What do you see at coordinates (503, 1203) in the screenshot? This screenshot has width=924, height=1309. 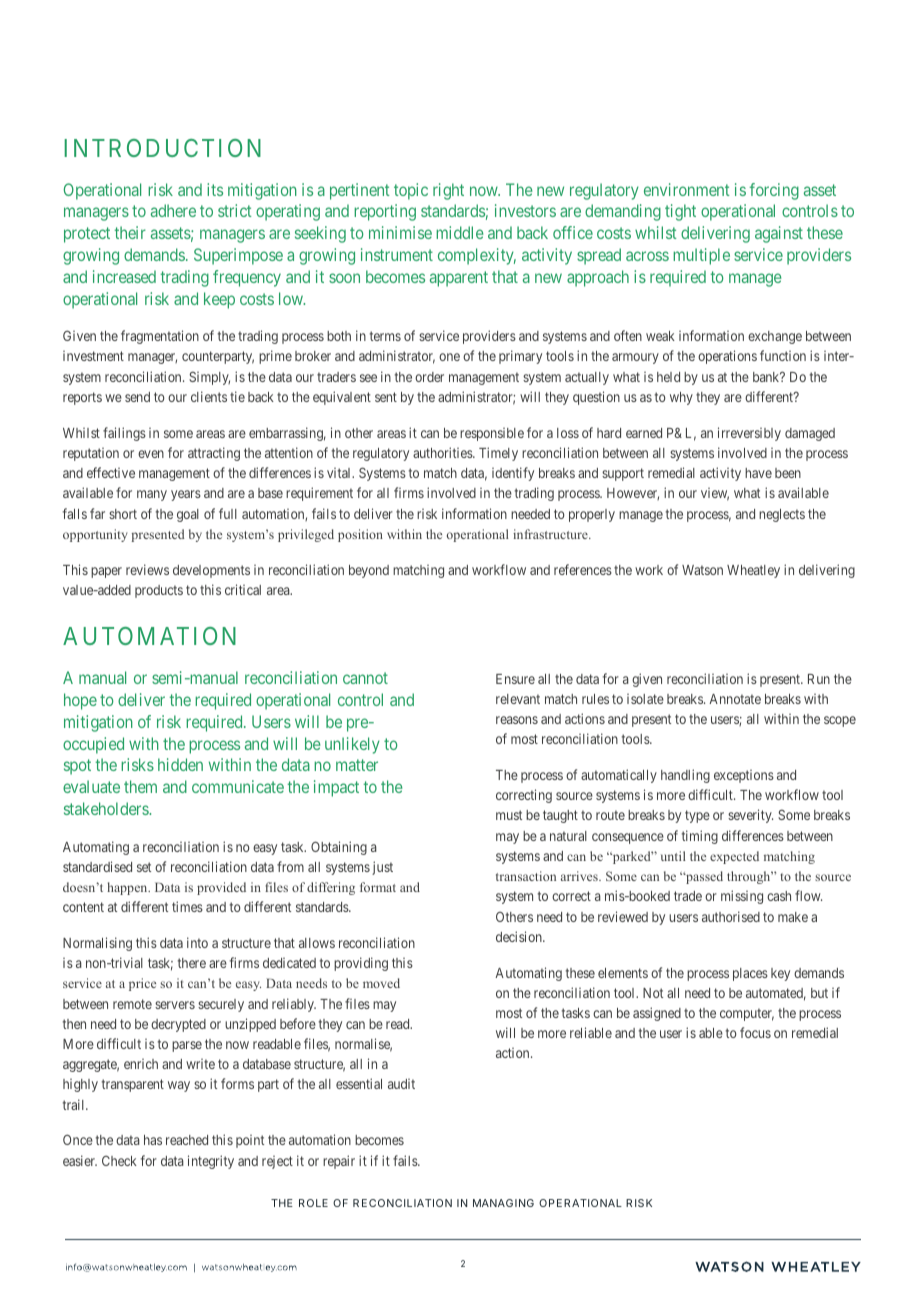 I see `MANAGING` at bounding box center [503, 1203].
